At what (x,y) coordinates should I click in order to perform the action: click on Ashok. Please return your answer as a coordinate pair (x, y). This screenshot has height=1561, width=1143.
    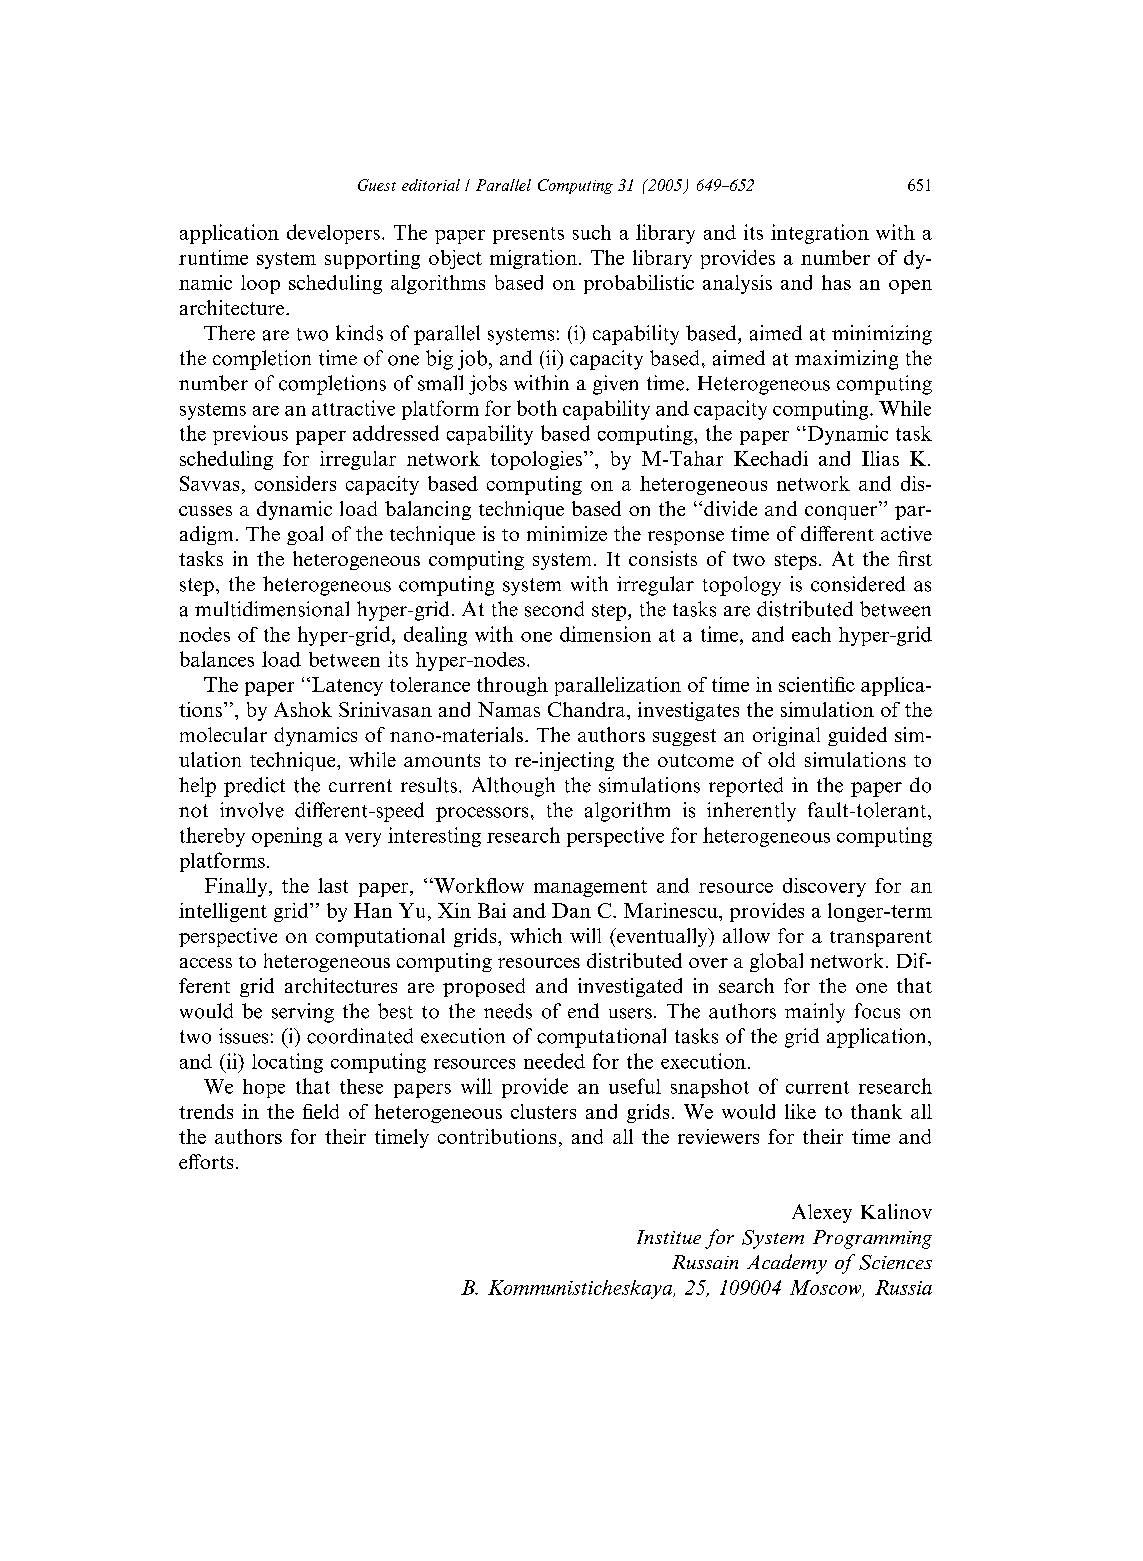
    Looking at the image, I should click on (303, 709).
